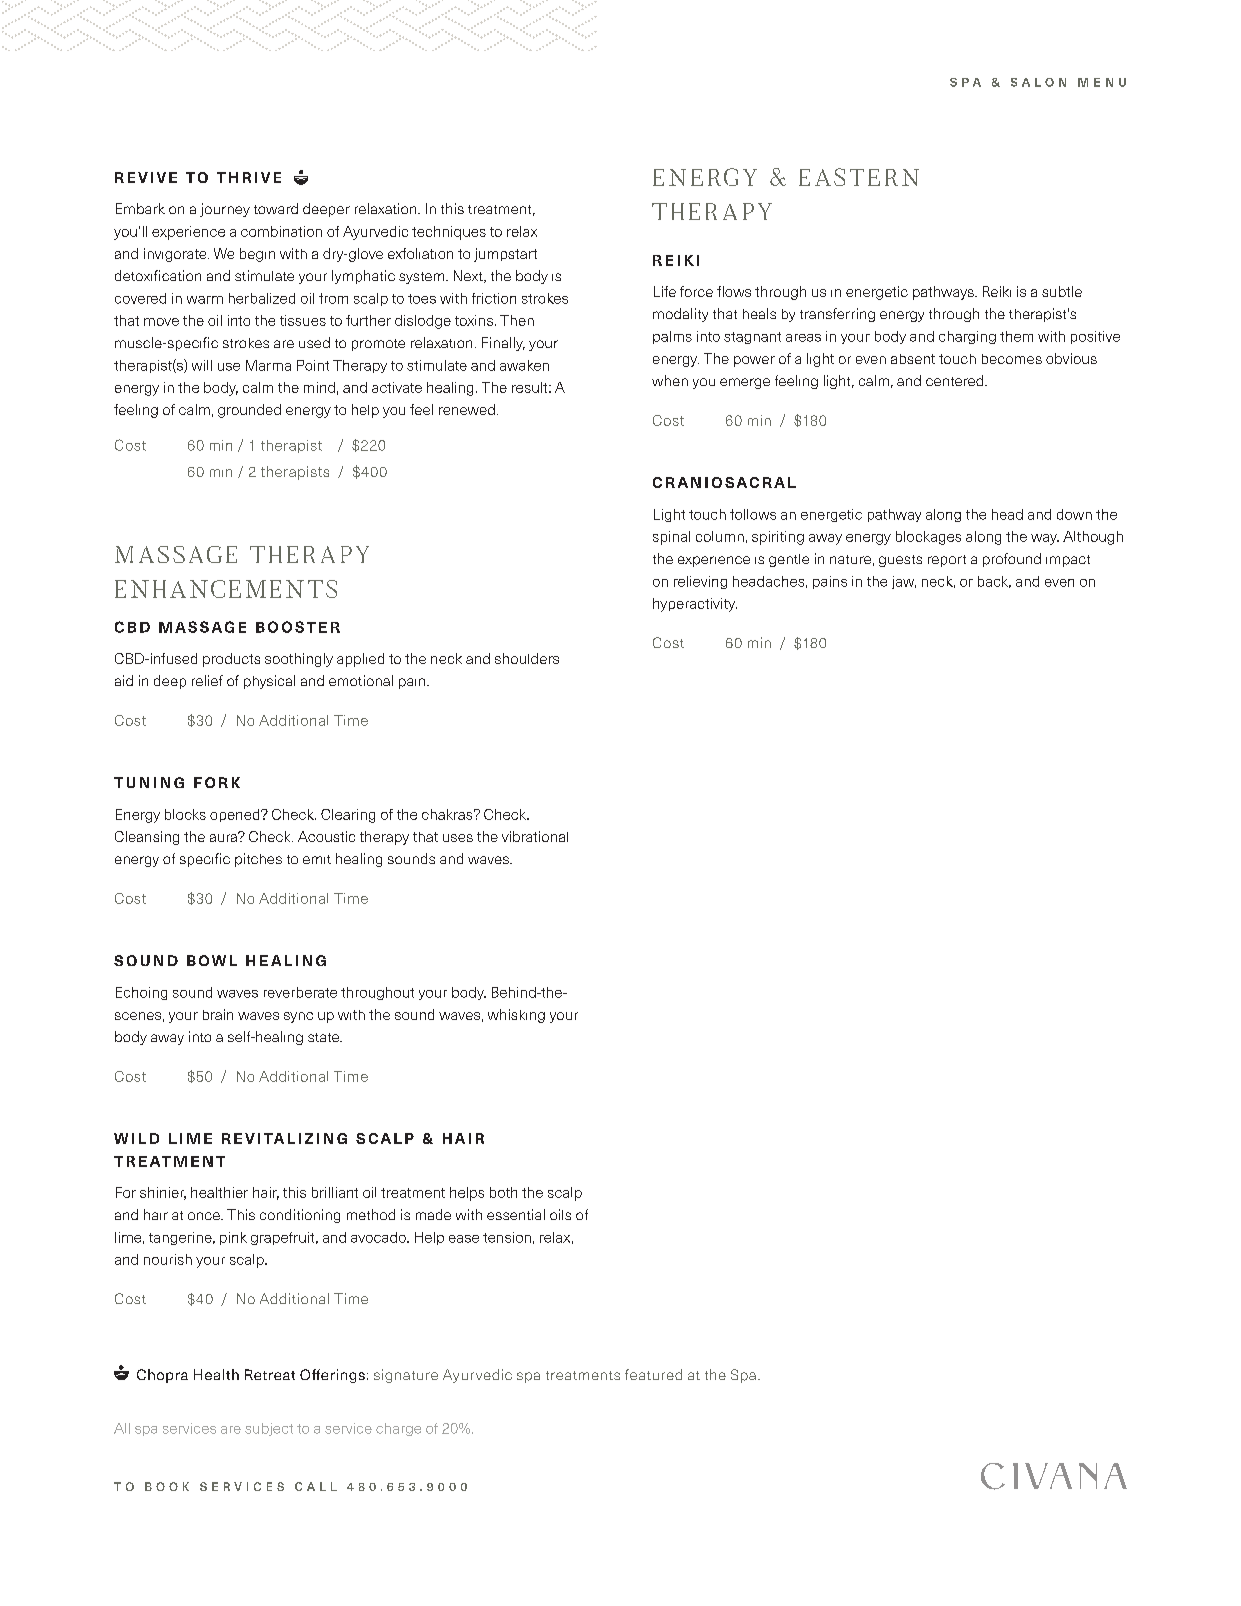 This document has width=1241, height=1606. Describe the element at coordinates (269, 1429) in the document. I see `subject` at that location.
